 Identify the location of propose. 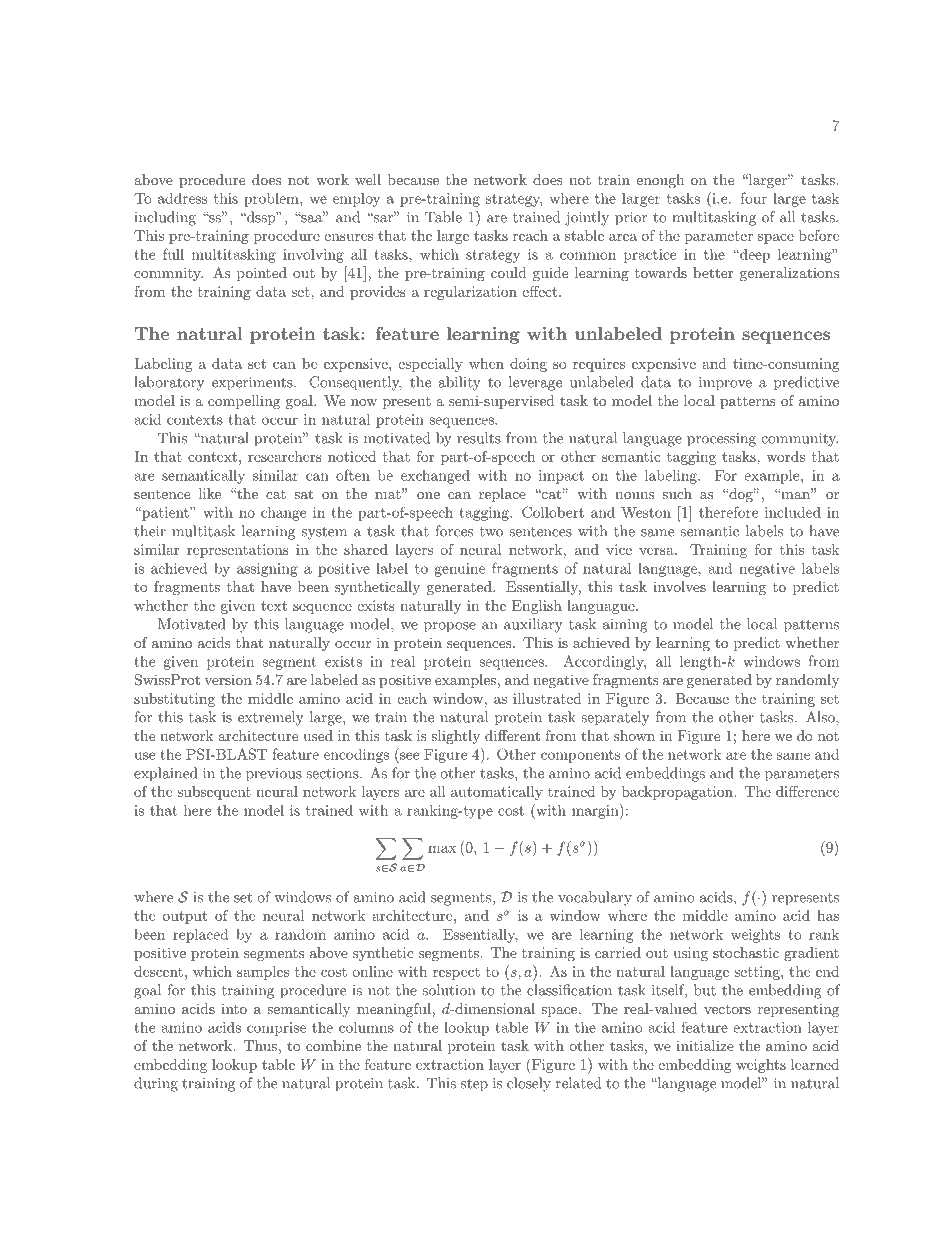
(450, 627).
